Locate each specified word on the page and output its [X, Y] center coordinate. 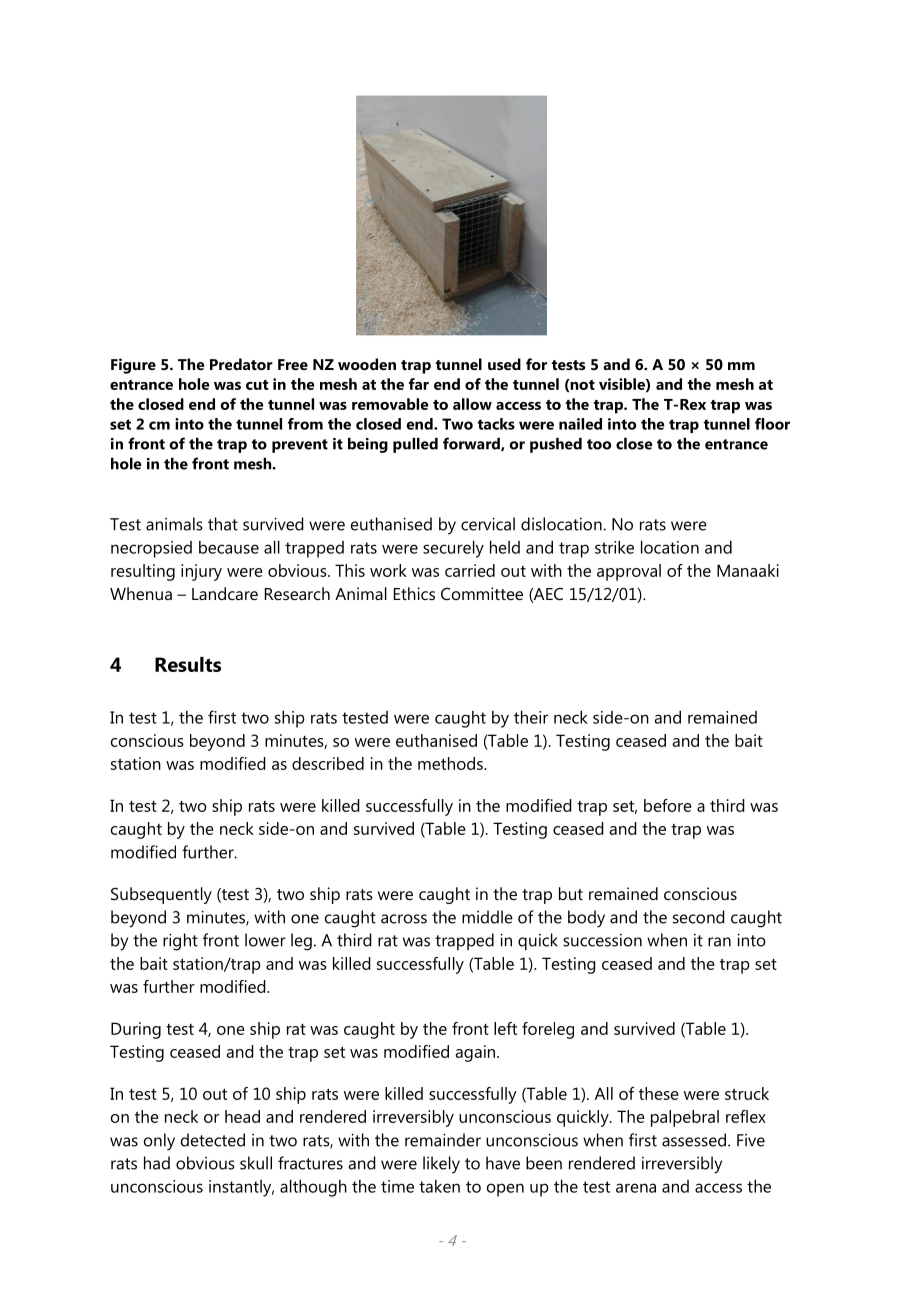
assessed [694, 1140]
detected [213, 1140]
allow [472, 404]
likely [441, 1165]
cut [257, 385]
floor [772, 424]
